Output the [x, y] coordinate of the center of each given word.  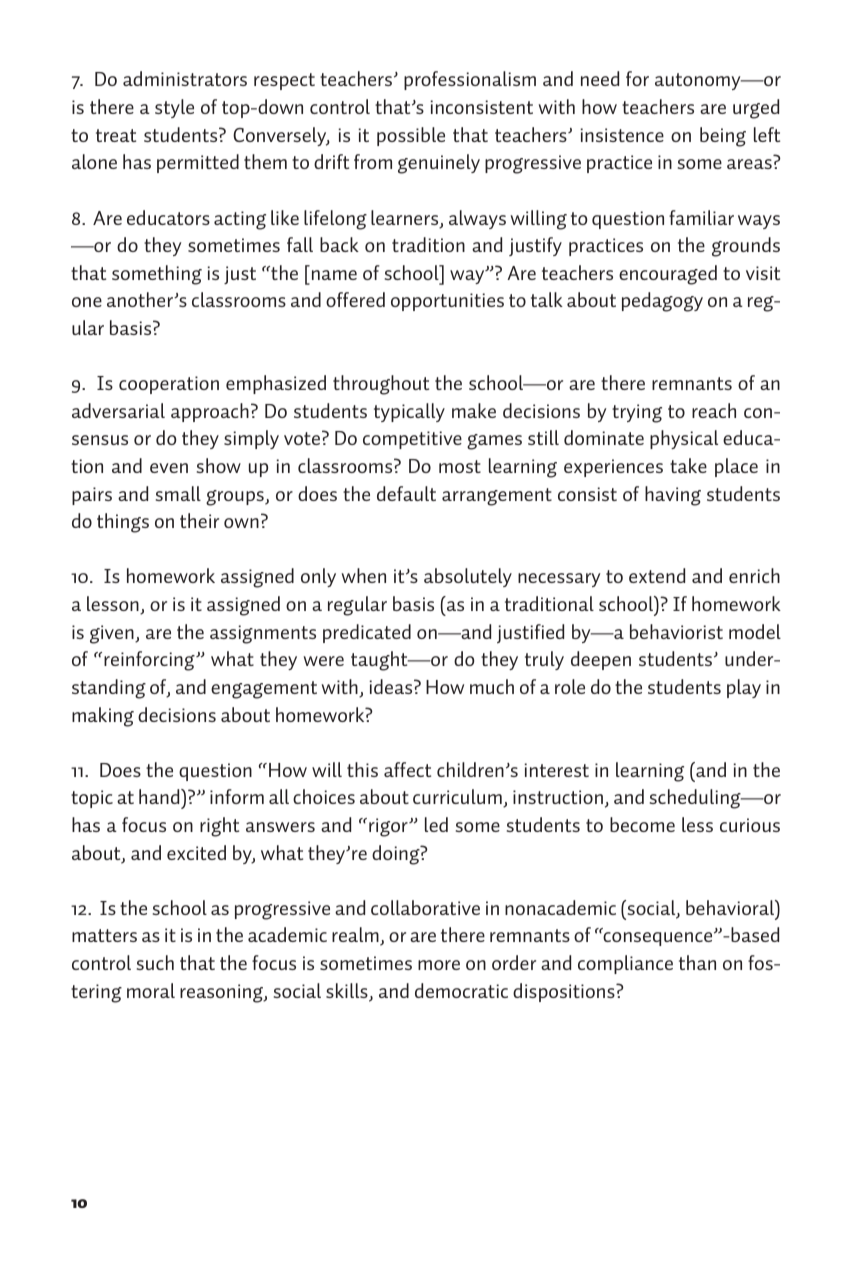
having [673, 496]
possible [411, 136]
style [174, 108]
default [406, 493]
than [697, 962]
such [155, 962]
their [199, 520]
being [723, 137]
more [439, 965]
